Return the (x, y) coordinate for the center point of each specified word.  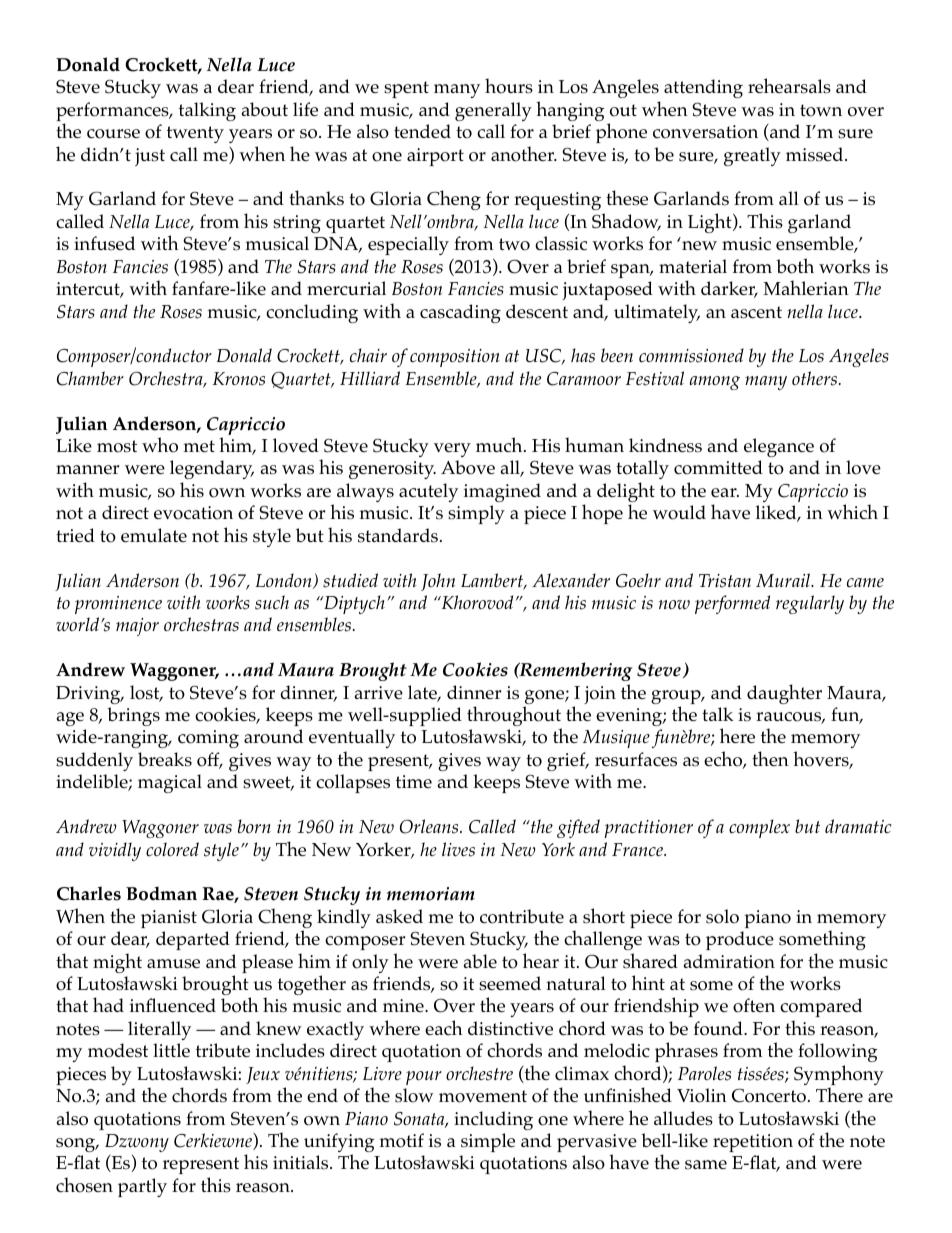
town (821, 110)
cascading (460, 313)
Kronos (238, 379)
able (480, 961)
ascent (756, 312)
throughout (514, 717)
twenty (195, 134)
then (770, 758)
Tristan (725, 581)
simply (476, 514)
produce (740, 940)
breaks (165, 759)
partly (142, 1187)
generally (493, 111)
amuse (173, 964)
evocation (193, 513)
